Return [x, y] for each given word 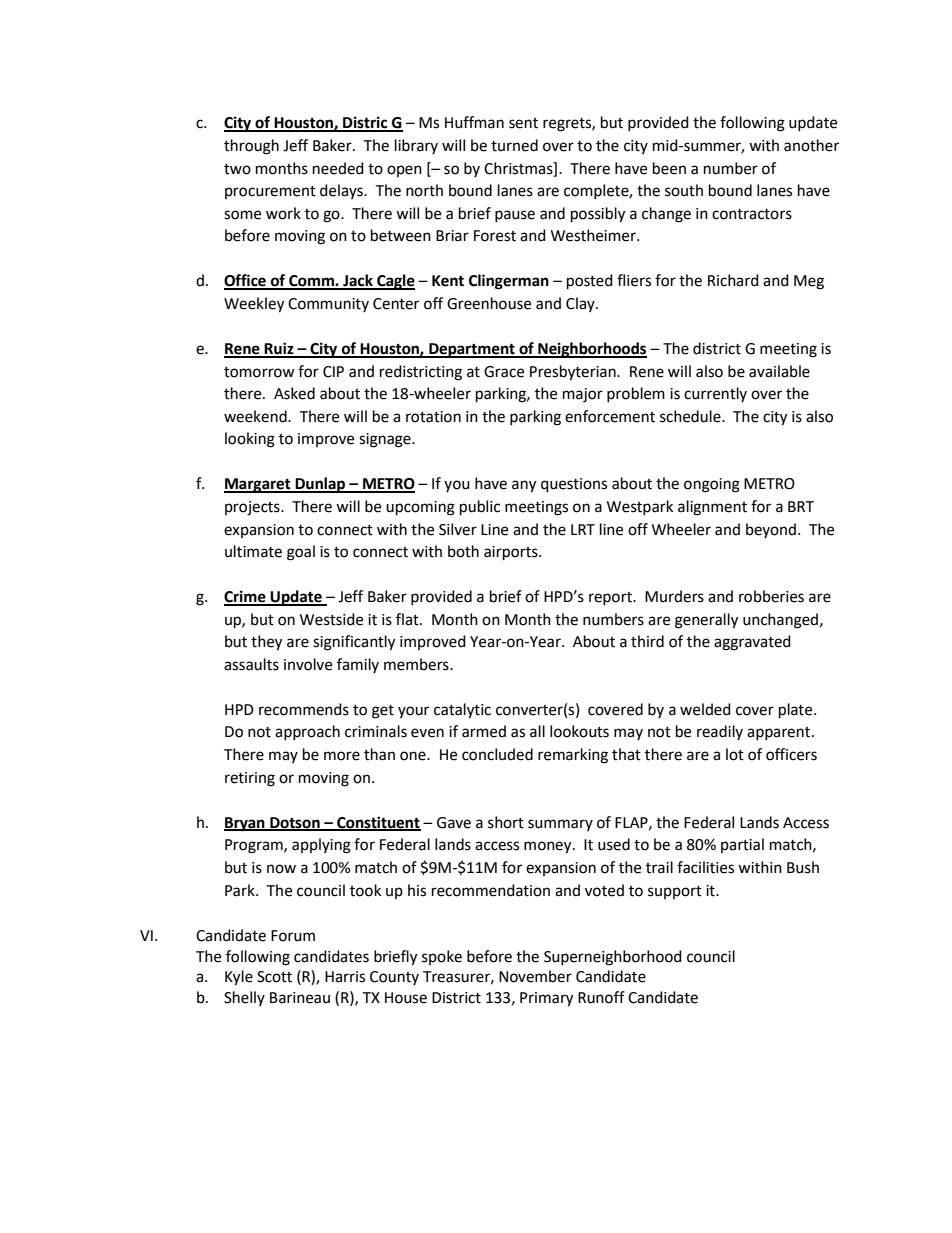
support [675, 892]
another [811, 145]
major [583, 395]
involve [308, 664]
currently [715, 394]
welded [705, 709]
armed [484, 731]
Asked [294, 393]
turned [514, 145]
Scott [274, 977]
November [535, 976]
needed [338, 168]
